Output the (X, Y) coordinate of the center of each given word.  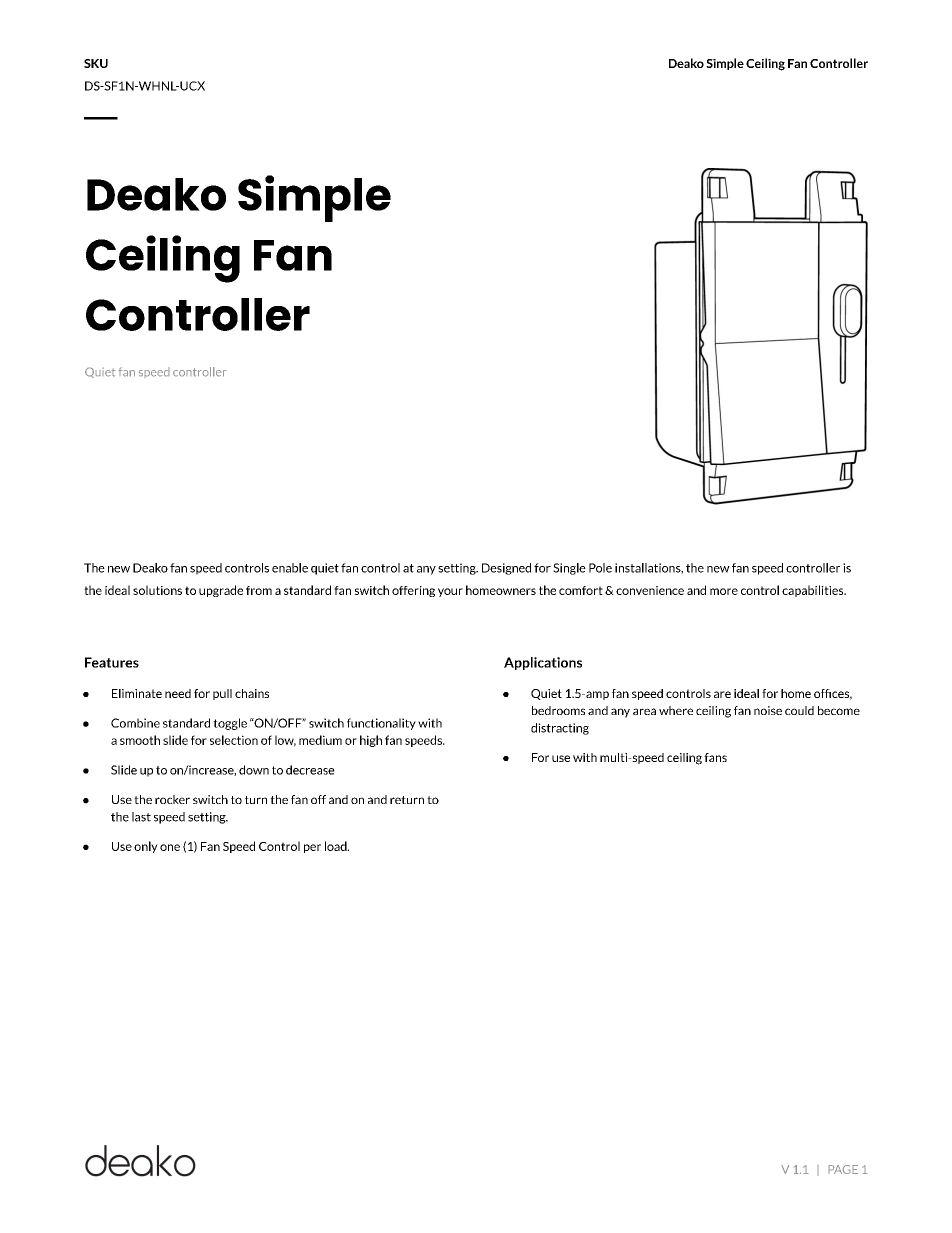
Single (569, 569)
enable (290, 568)
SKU (96, 63)
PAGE (843, 1169)
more (724, 591)
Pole (600, 568)
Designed (506, 569)
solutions (157, 590)
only (146, 847)
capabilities (814, 591)
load (337, 846)
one (170, 847)
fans (715, 757)
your (450, 592)
